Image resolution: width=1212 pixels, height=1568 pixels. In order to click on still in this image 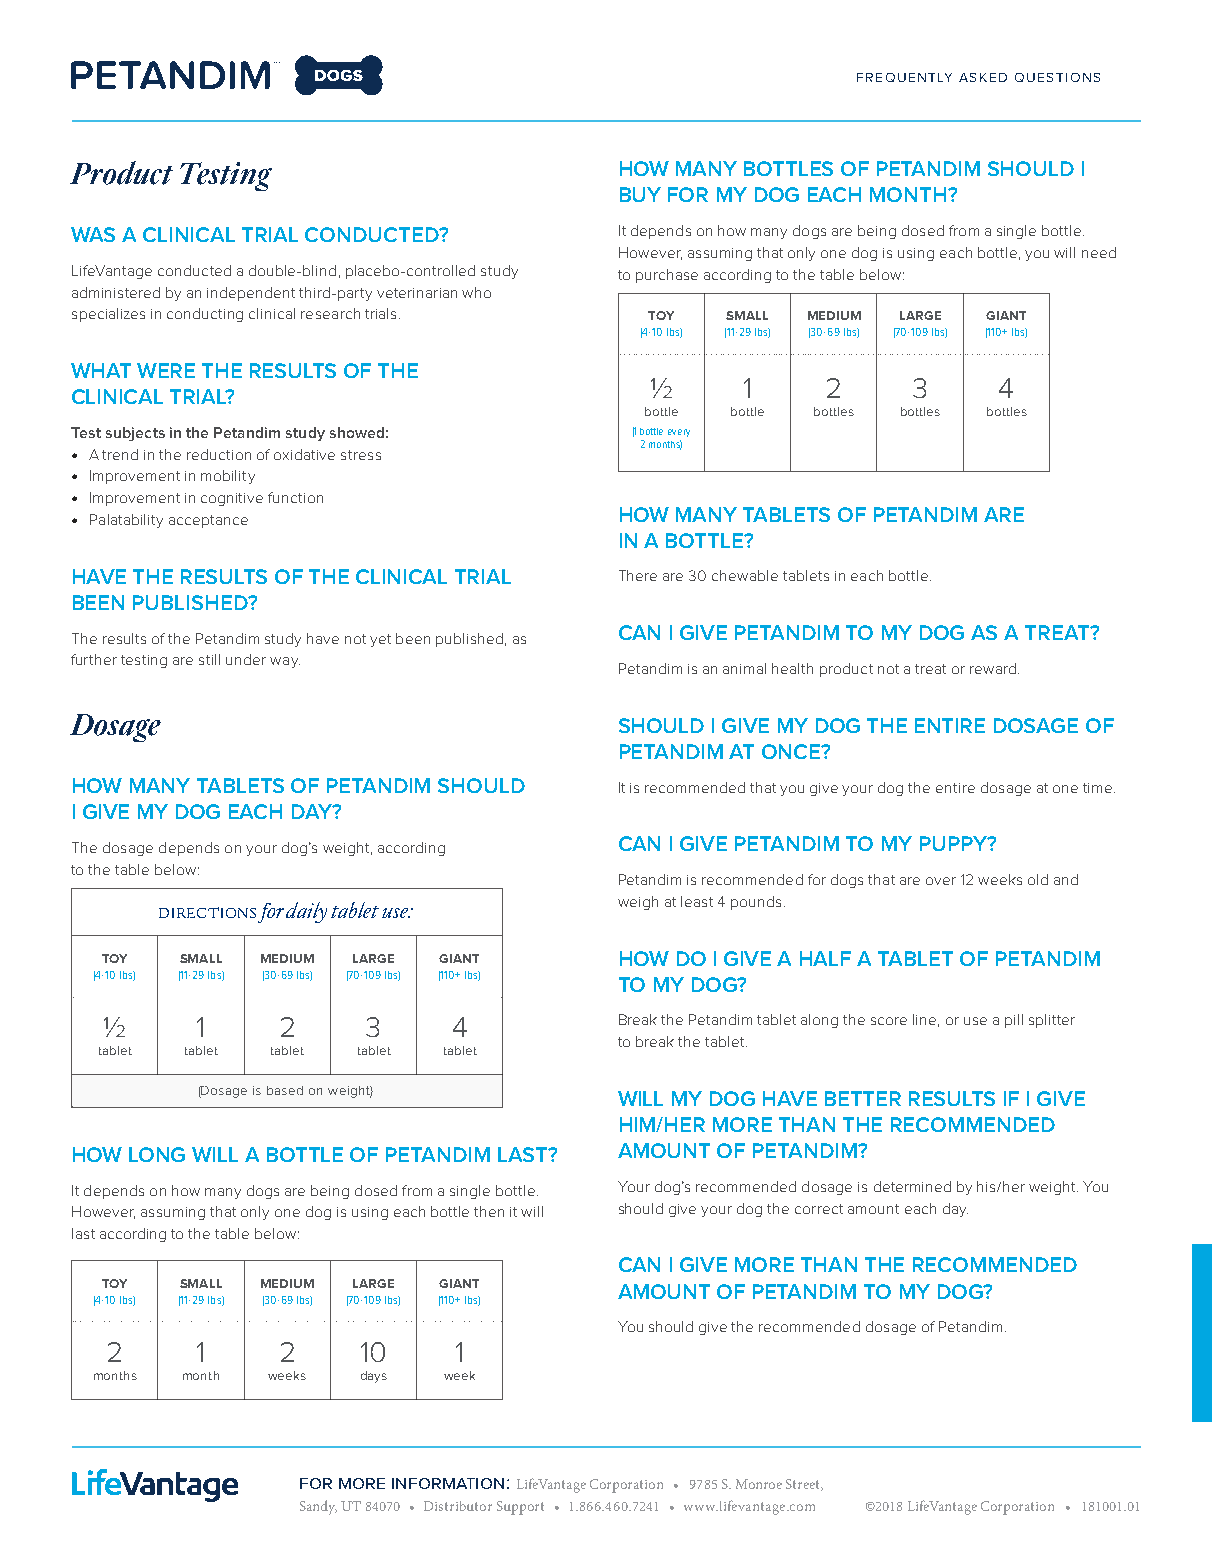, I will do `click(209, 659)`.
